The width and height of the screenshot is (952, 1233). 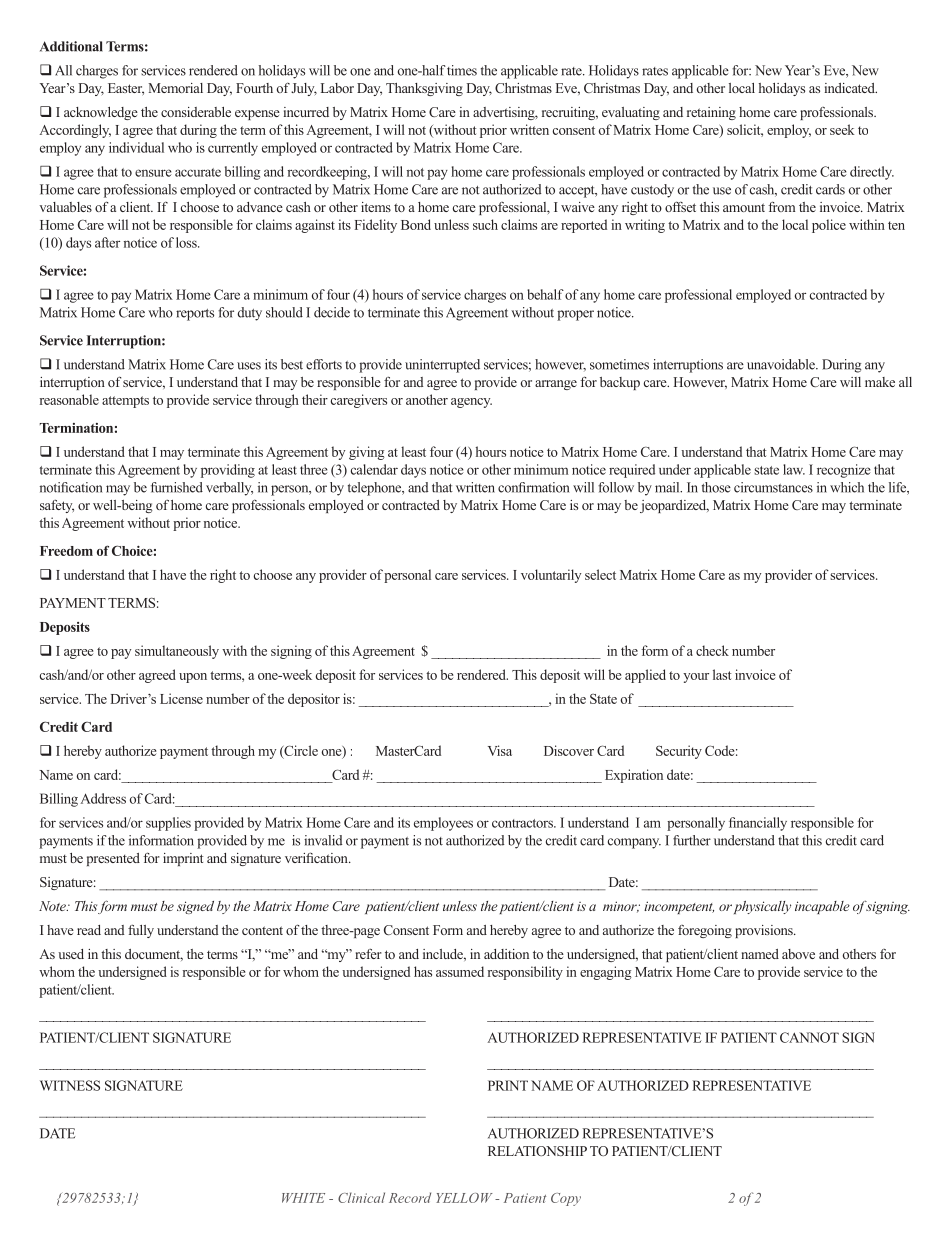 I want to click on individual, so click(x=136, y=147).
